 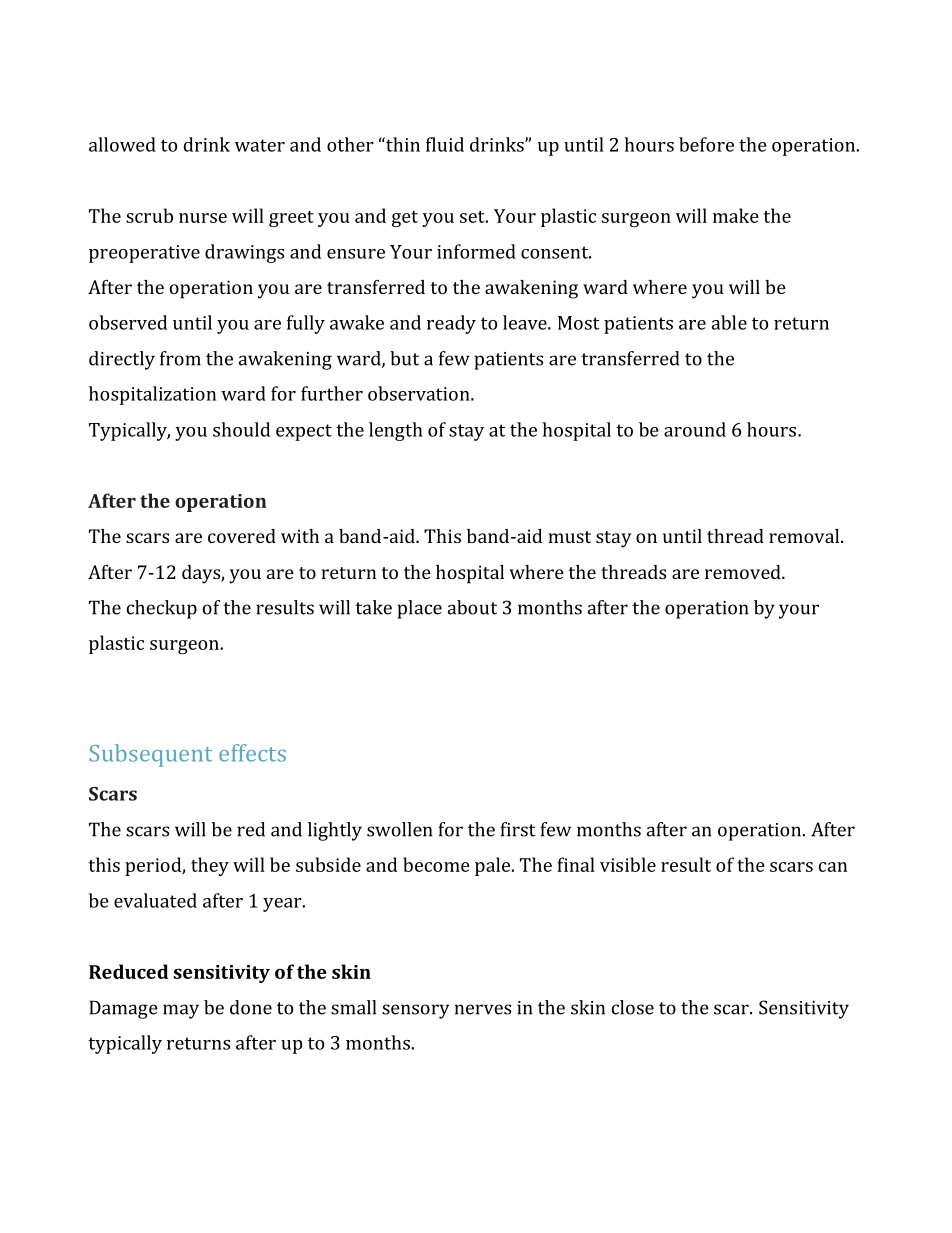 What do you see at coordinates (445, 144) in the screenshot?
I see `fluid` at bounding box center [445, 144].
